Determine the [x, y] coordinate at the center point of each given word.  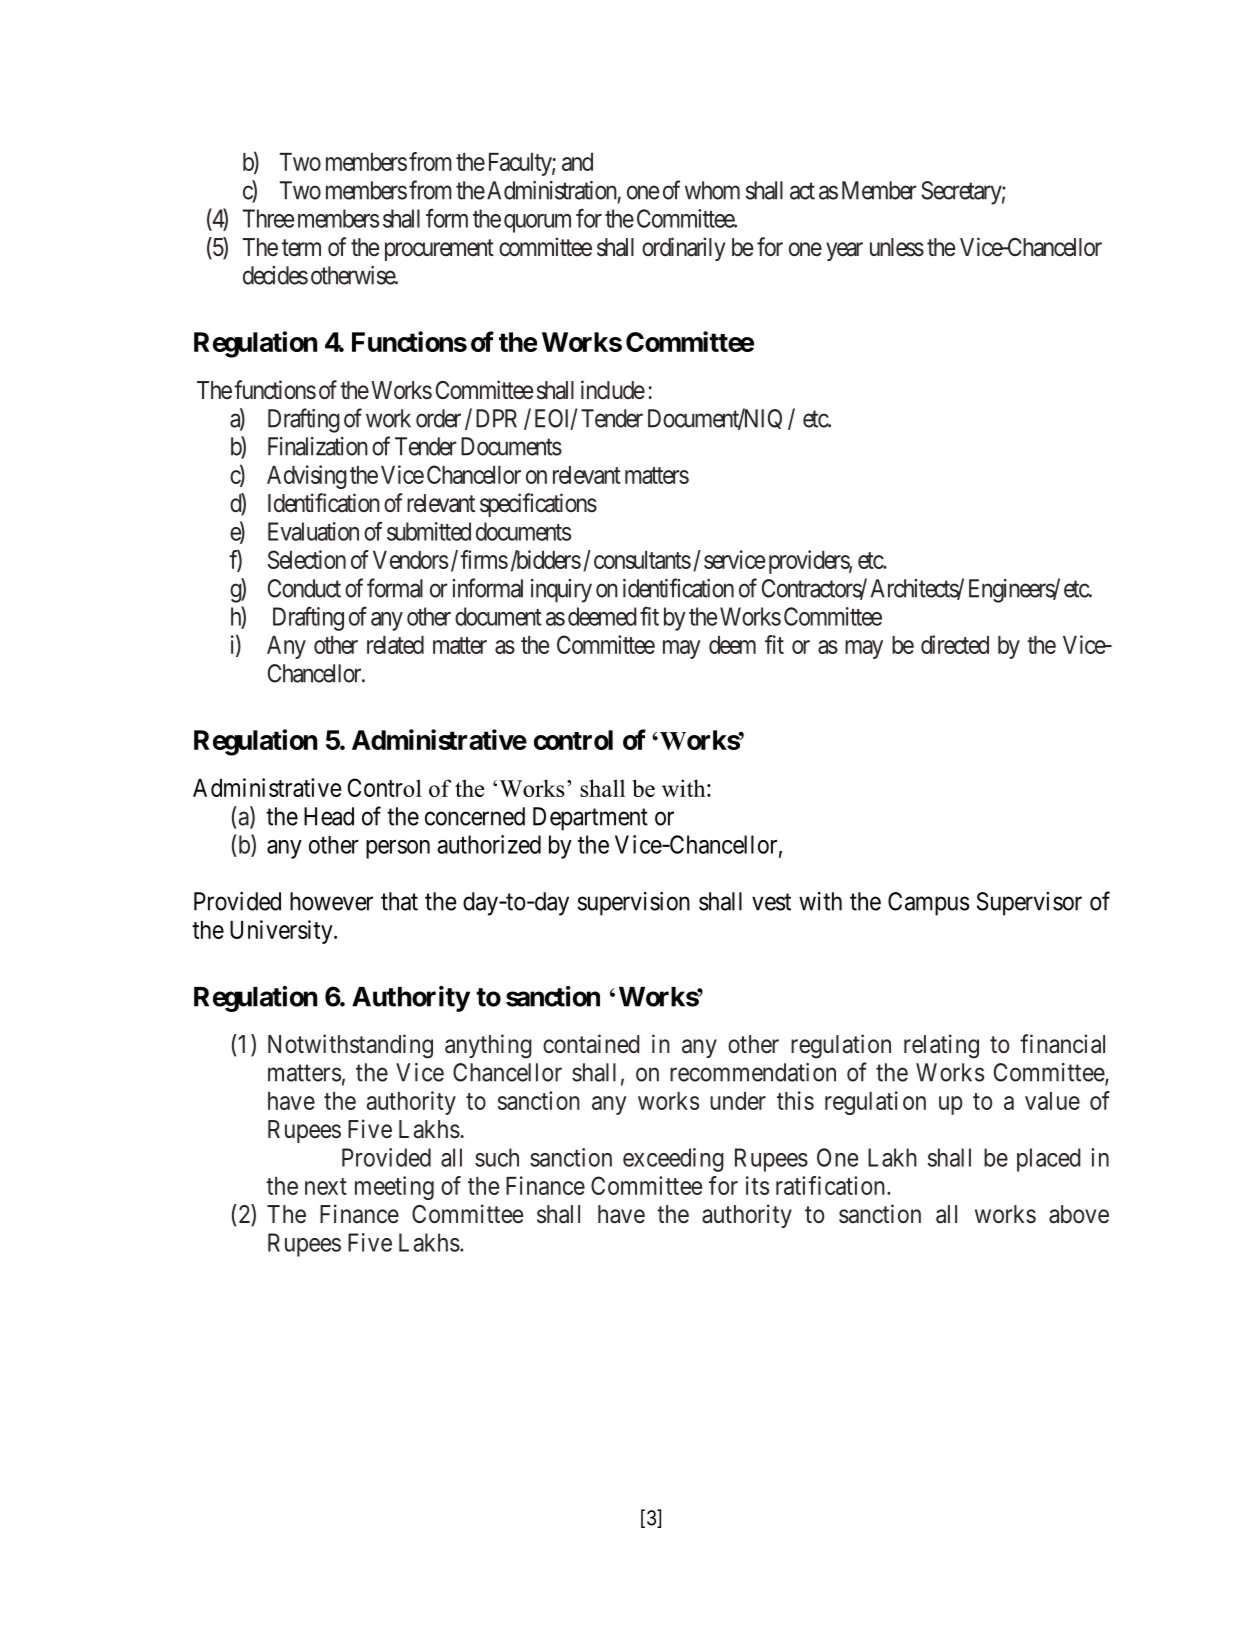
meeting [394, 1188]
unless [897, 247]
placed [1048, 1160]
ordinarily [683, 249]
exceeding [673, 1160]
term [301, 248]
